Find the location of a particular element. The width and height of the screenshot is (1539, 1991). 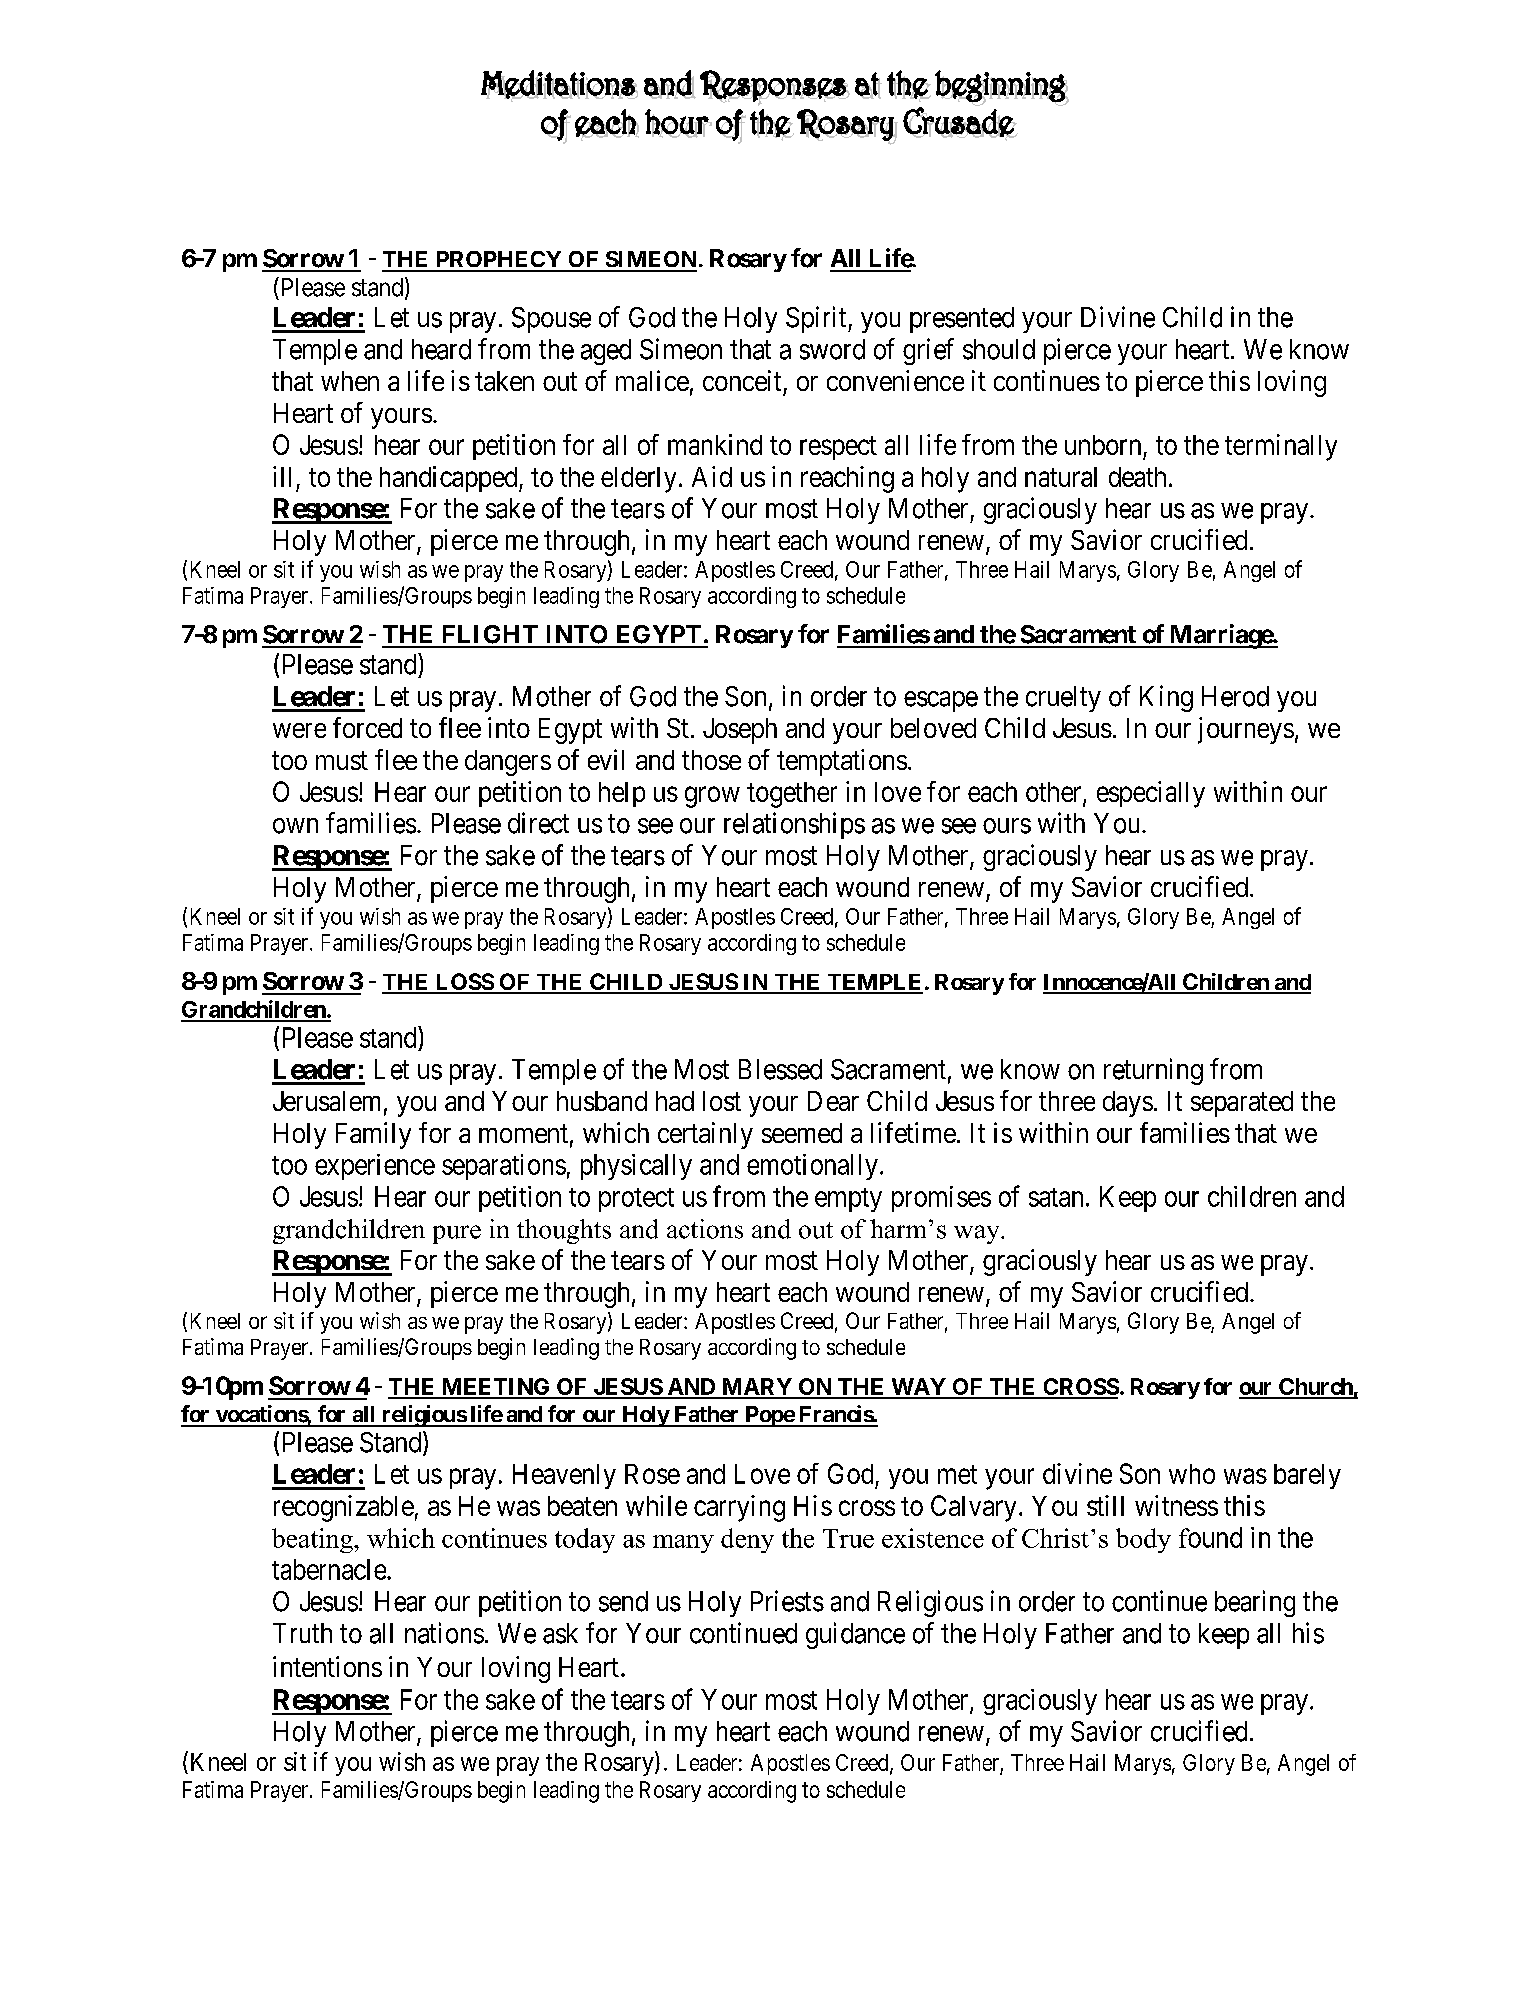

unborn is located at coordinates (1103, 445).
